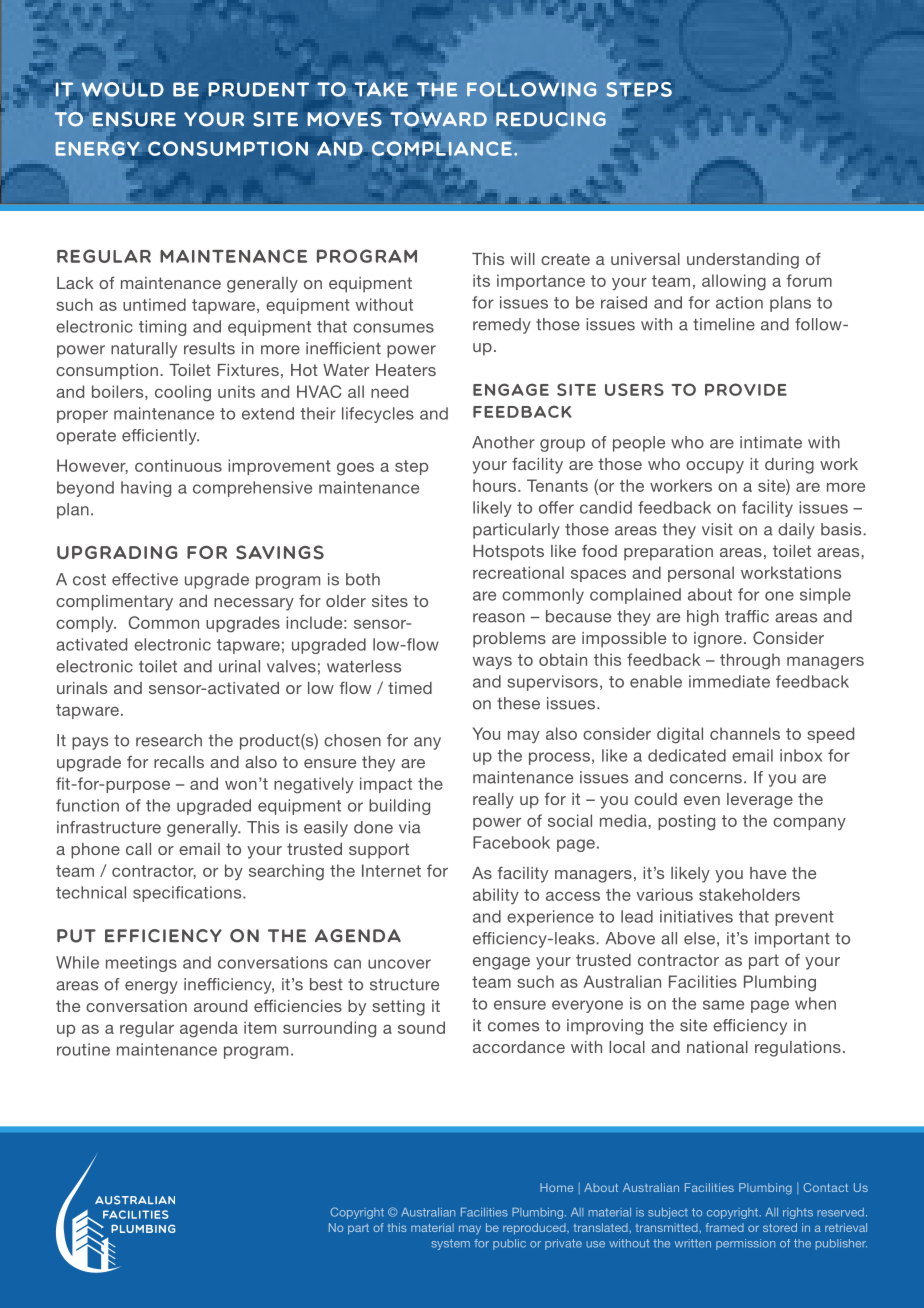 Image resolution: width=924 pixels, height=1308 pixels. What do you see at coordinates (83, 1049) in the screenshot?
I see `routine` at bounding box center [83, 1049].
